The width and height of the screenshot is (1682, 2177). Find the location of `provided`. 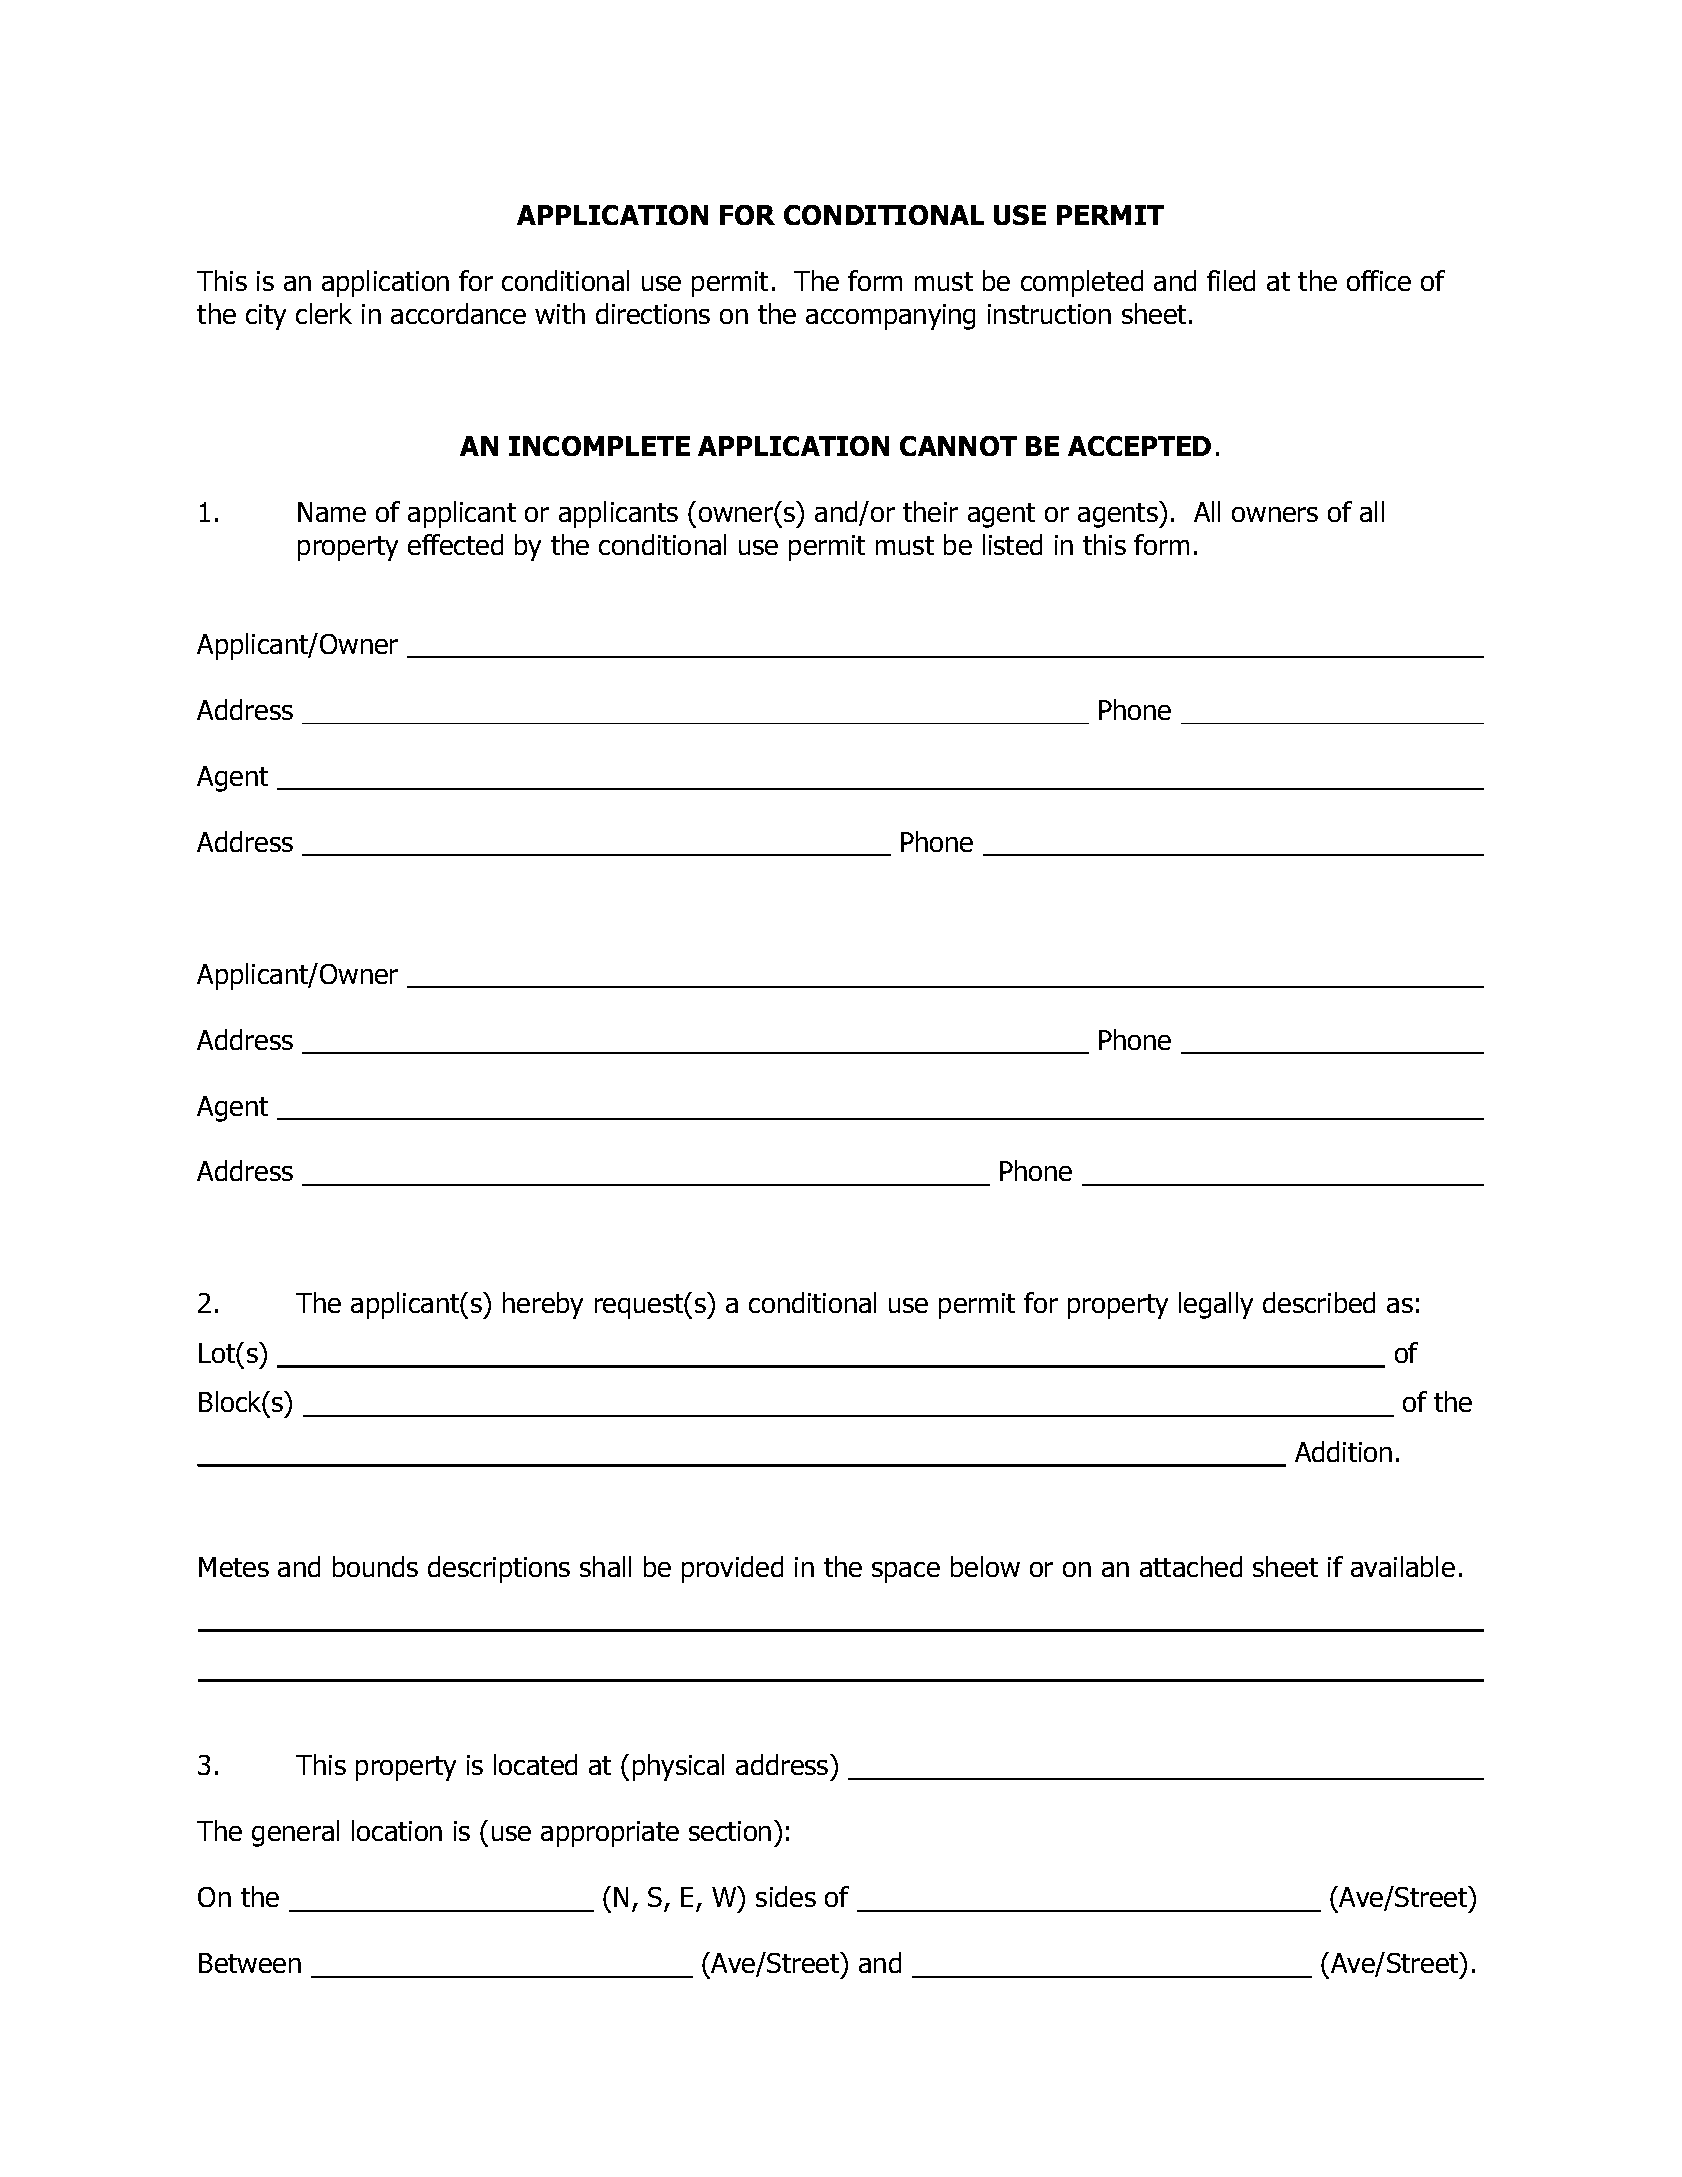

provided is located at coordinates (732, 1569).
